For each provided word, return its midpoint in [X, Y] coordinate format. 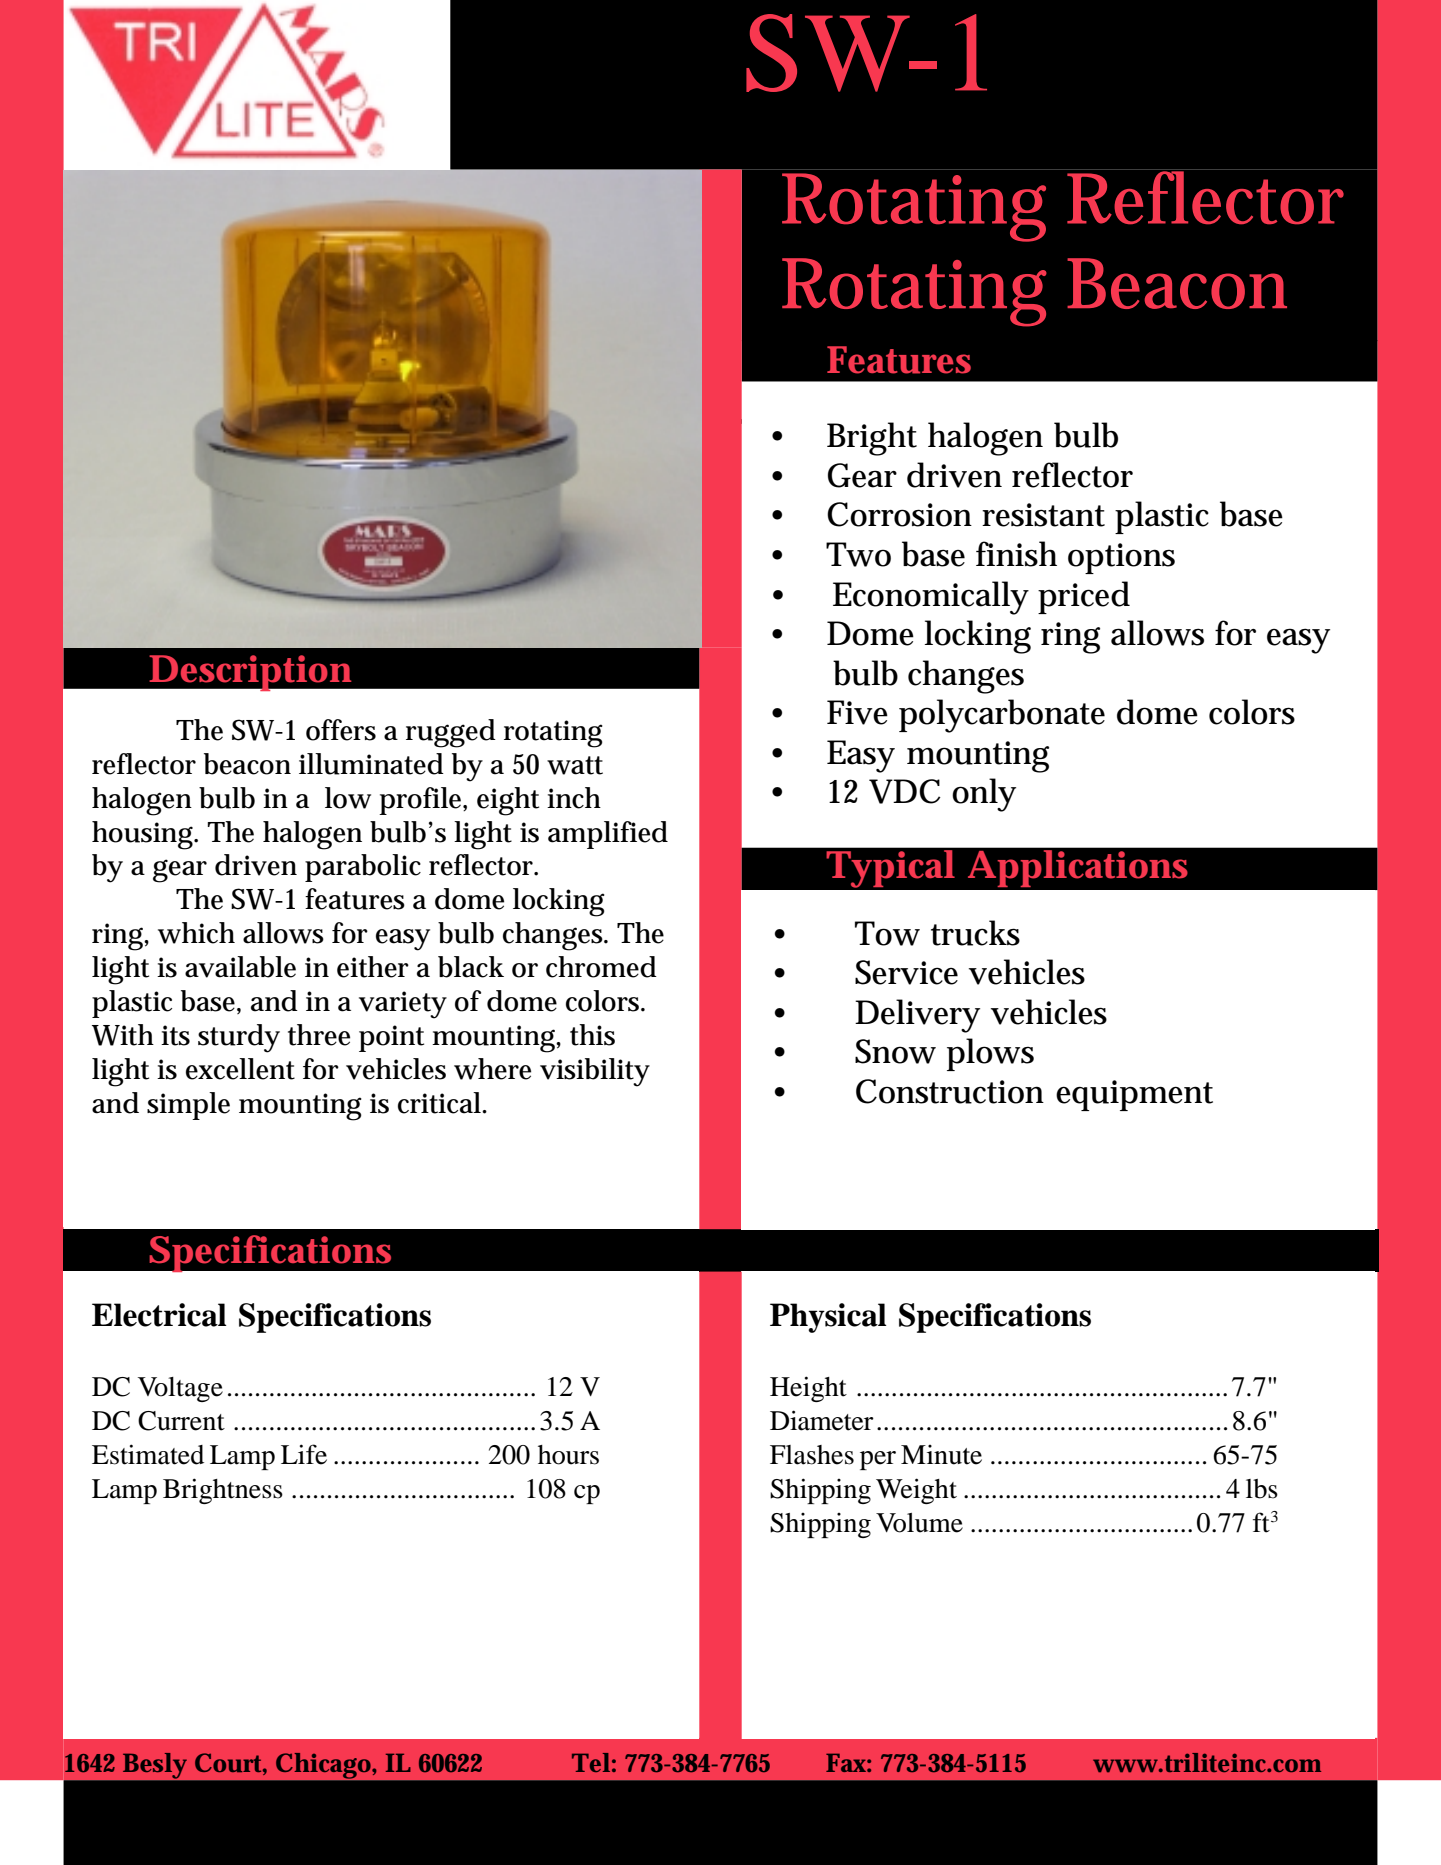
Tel [591, 1762]
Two [858, 554]
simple [188, 1106]
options [1121, 558]
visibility [595, 1072]
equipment [1134, 1095]
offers [341, 730]
